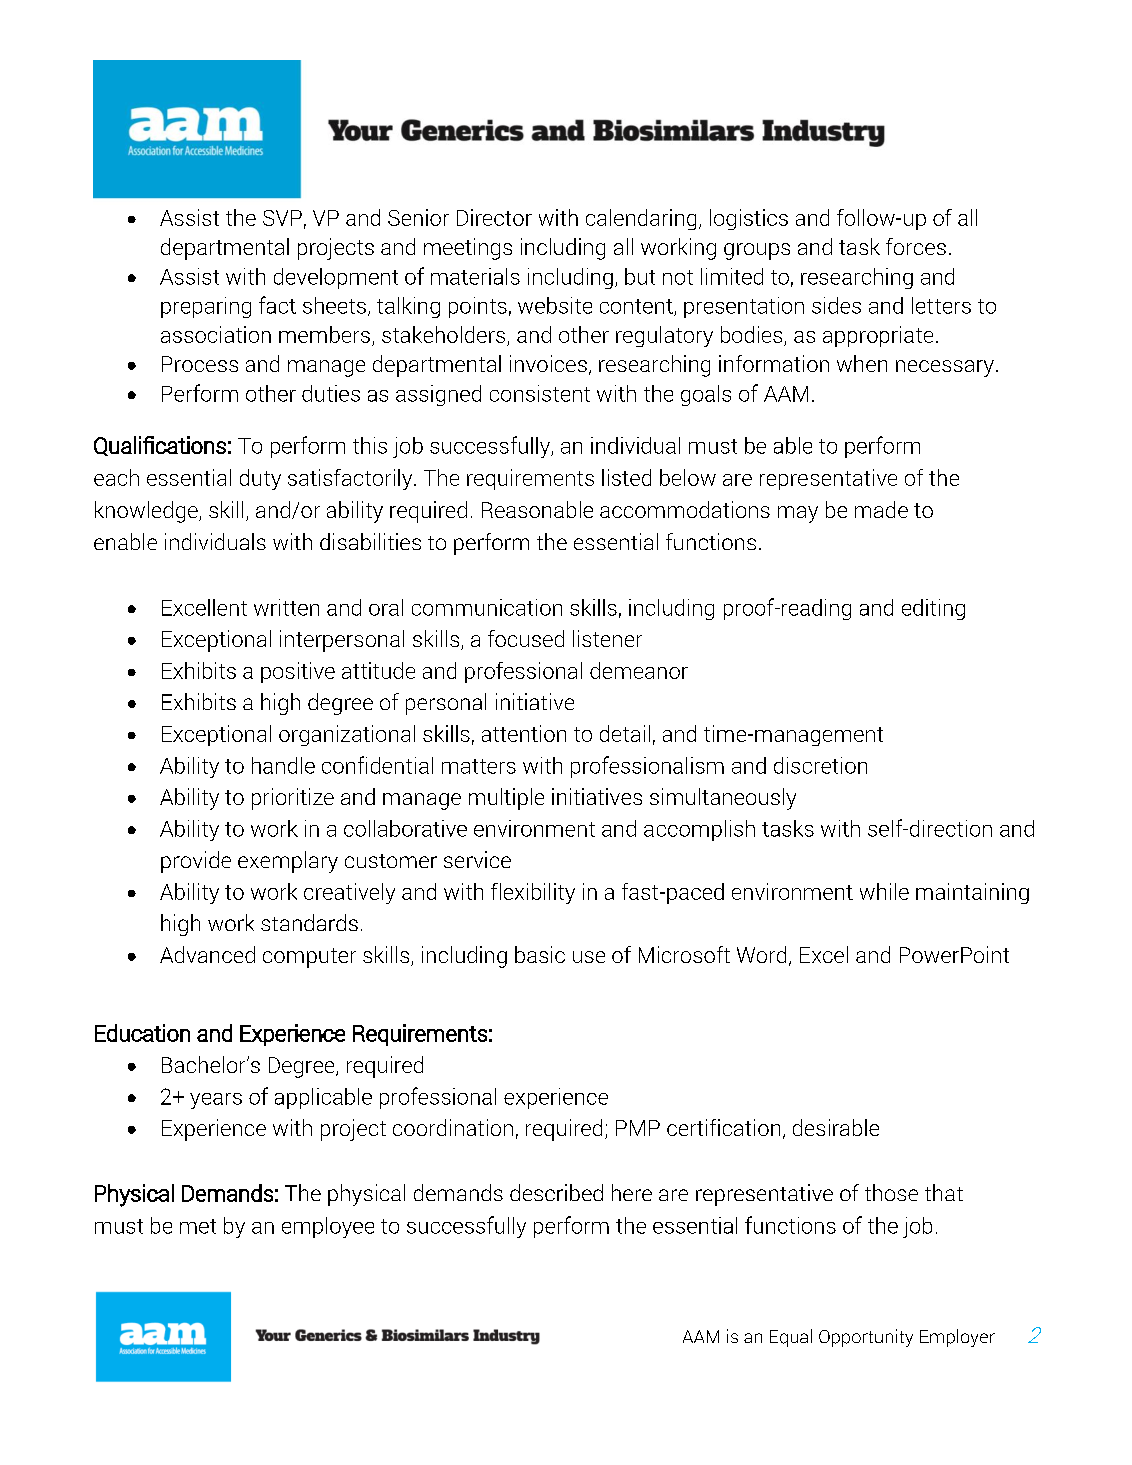  Describe the element at coordinates (494, 217) in the screenshot. I see `Director` at that location.
